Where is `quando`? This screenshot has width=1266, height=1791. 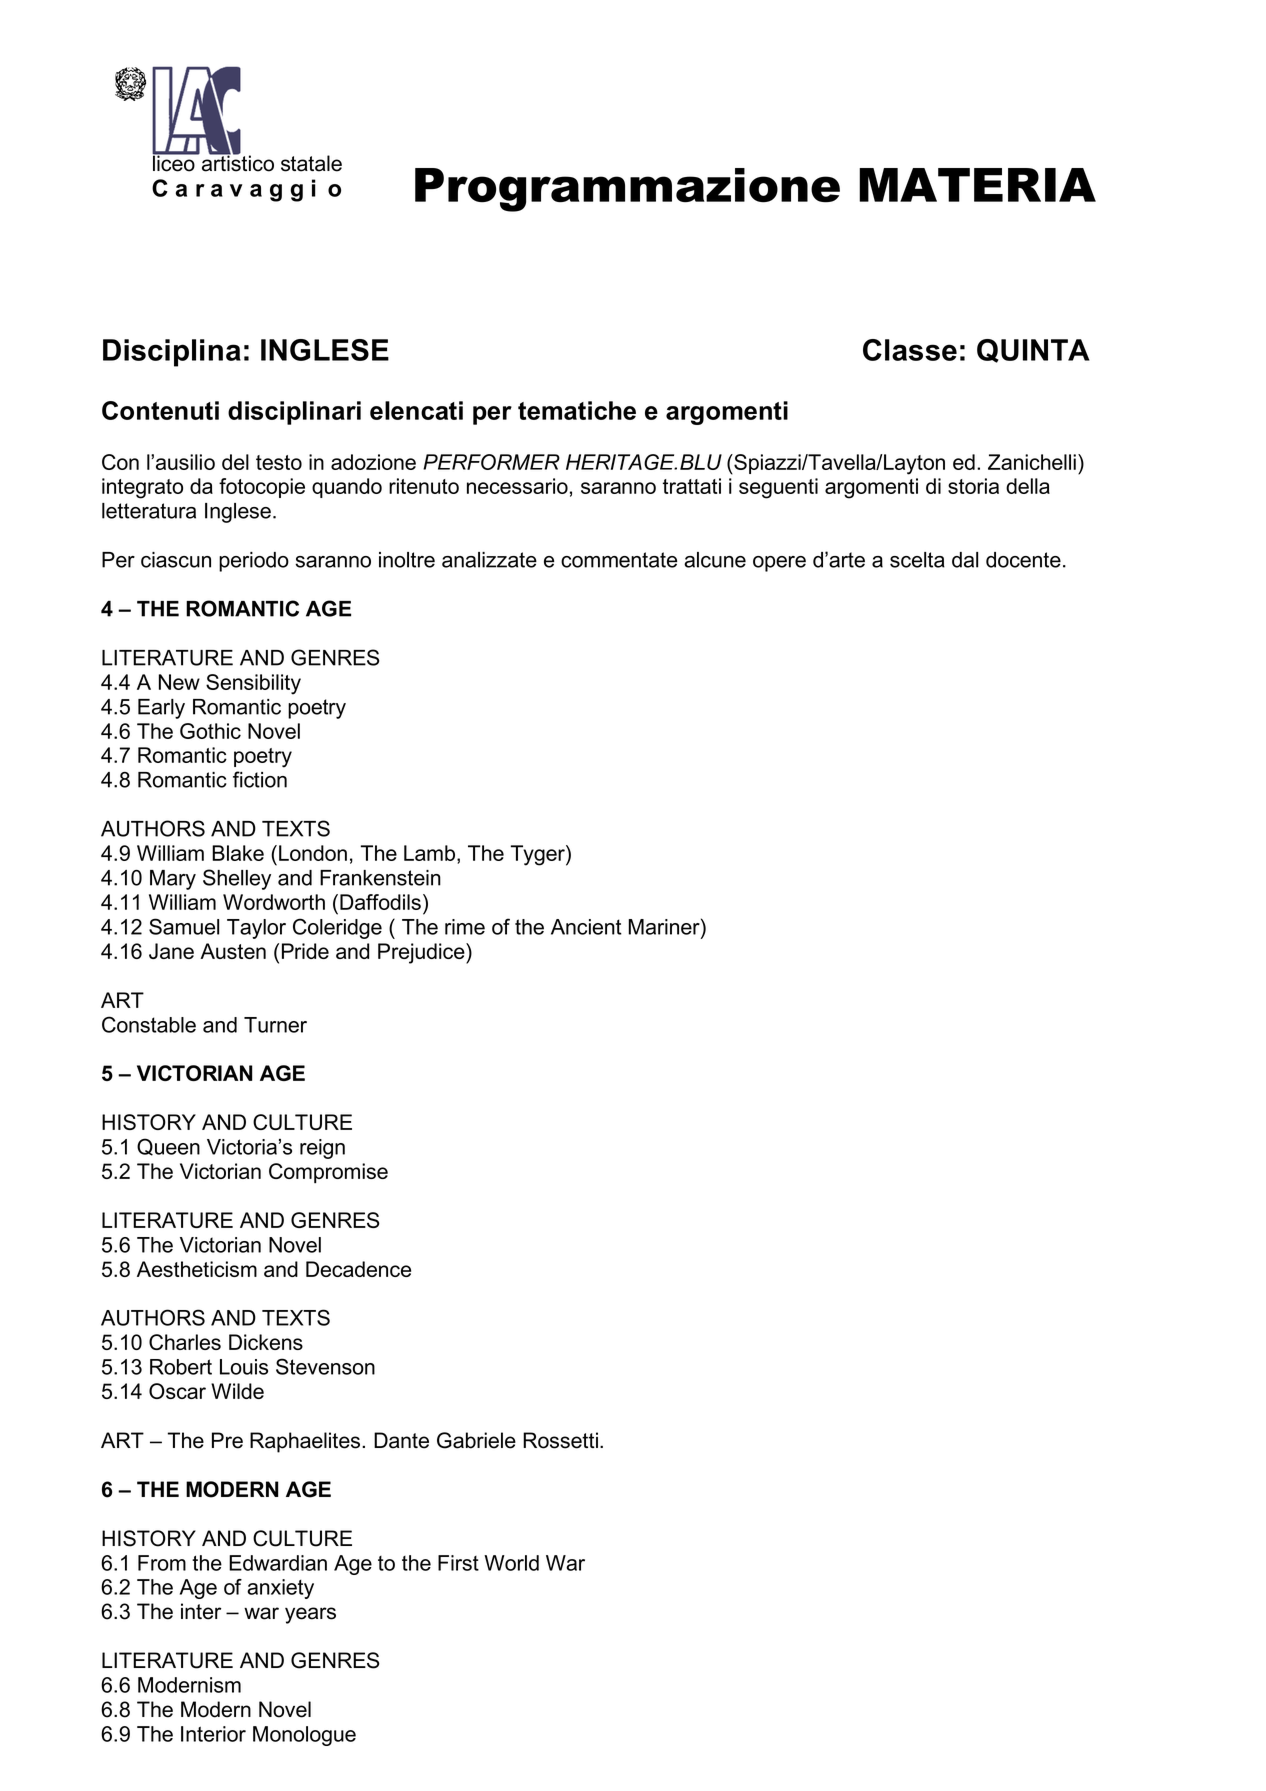
quando is located at coordinates (347, 488).
